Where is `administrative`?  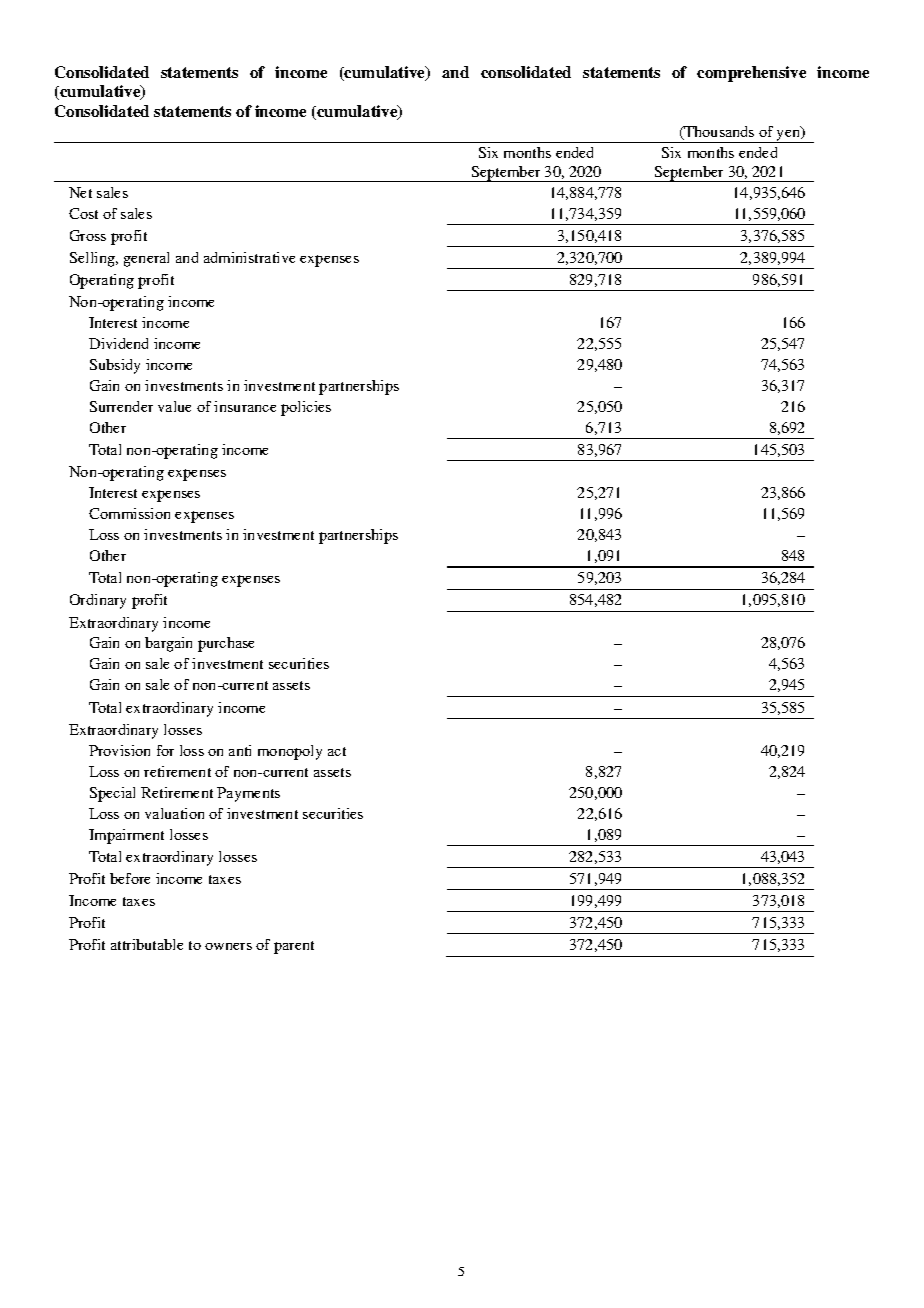
administrative is located at coordinates (249, 257).
